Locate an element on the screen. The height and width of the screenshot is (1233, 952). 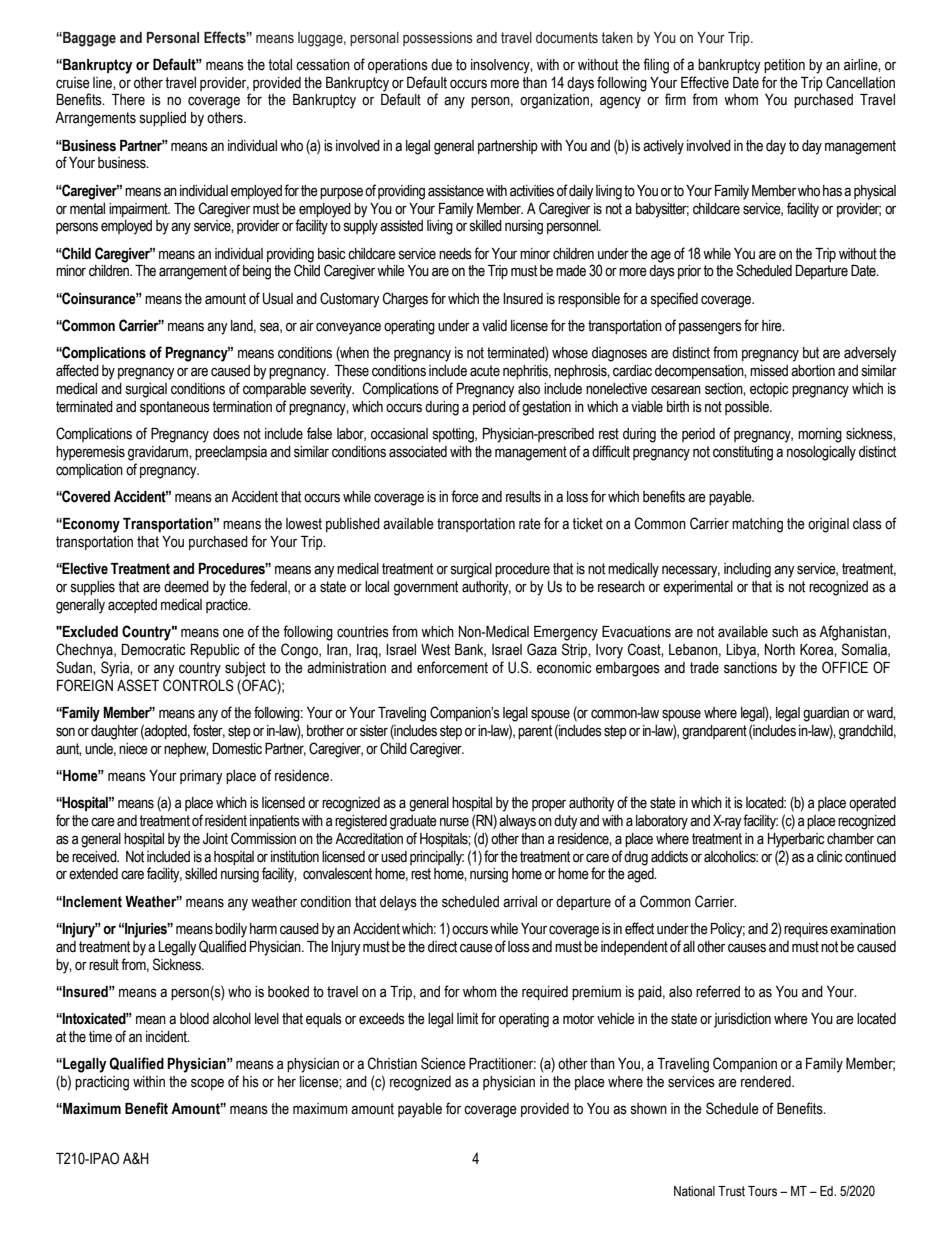
accepted is located at coordinates (132, 606).
